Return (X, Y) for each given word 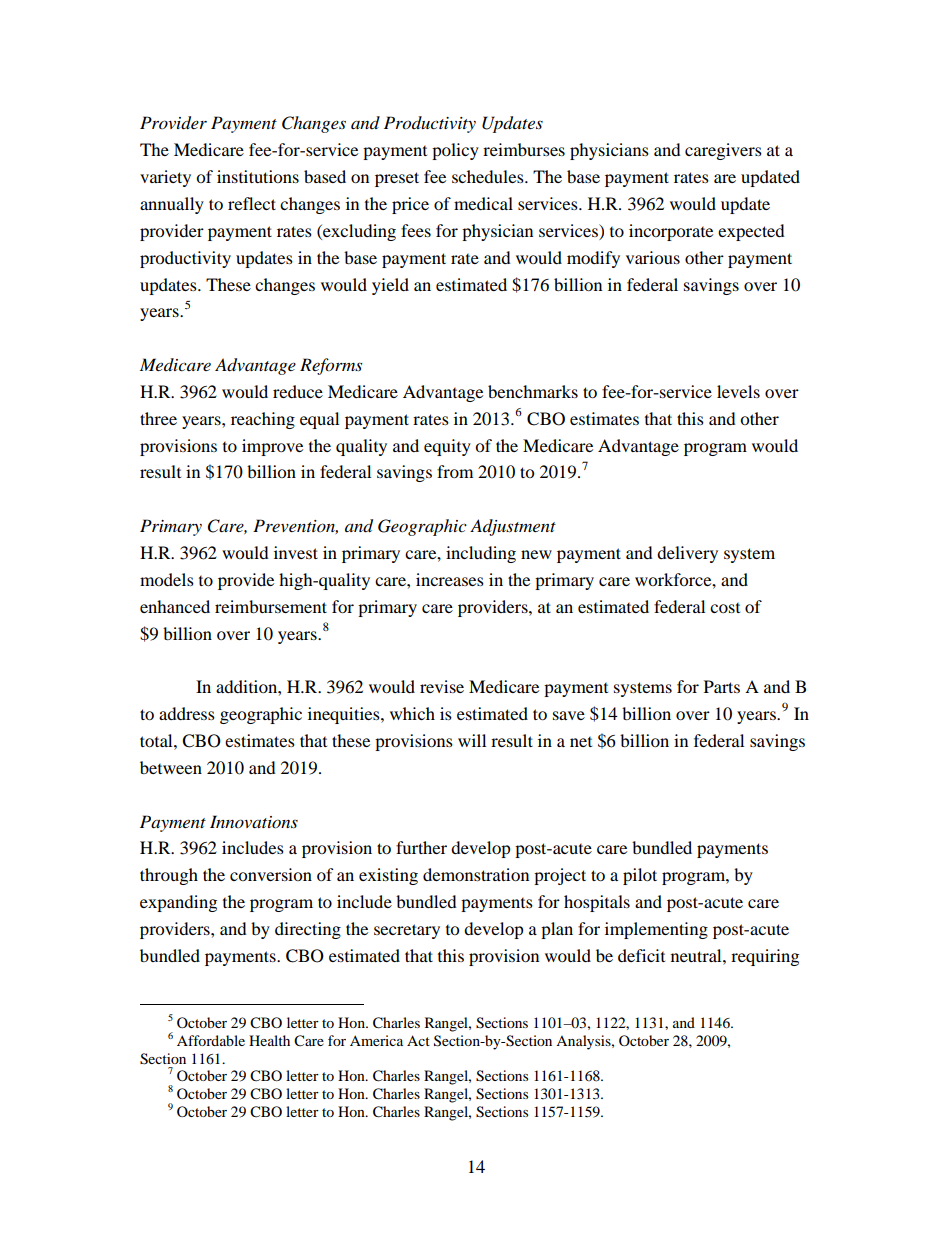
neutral (697, 955)
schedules (489, 176)
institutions (258, 176)
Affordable (211, 1040)
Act (418, 1040)
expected (751, 232)
